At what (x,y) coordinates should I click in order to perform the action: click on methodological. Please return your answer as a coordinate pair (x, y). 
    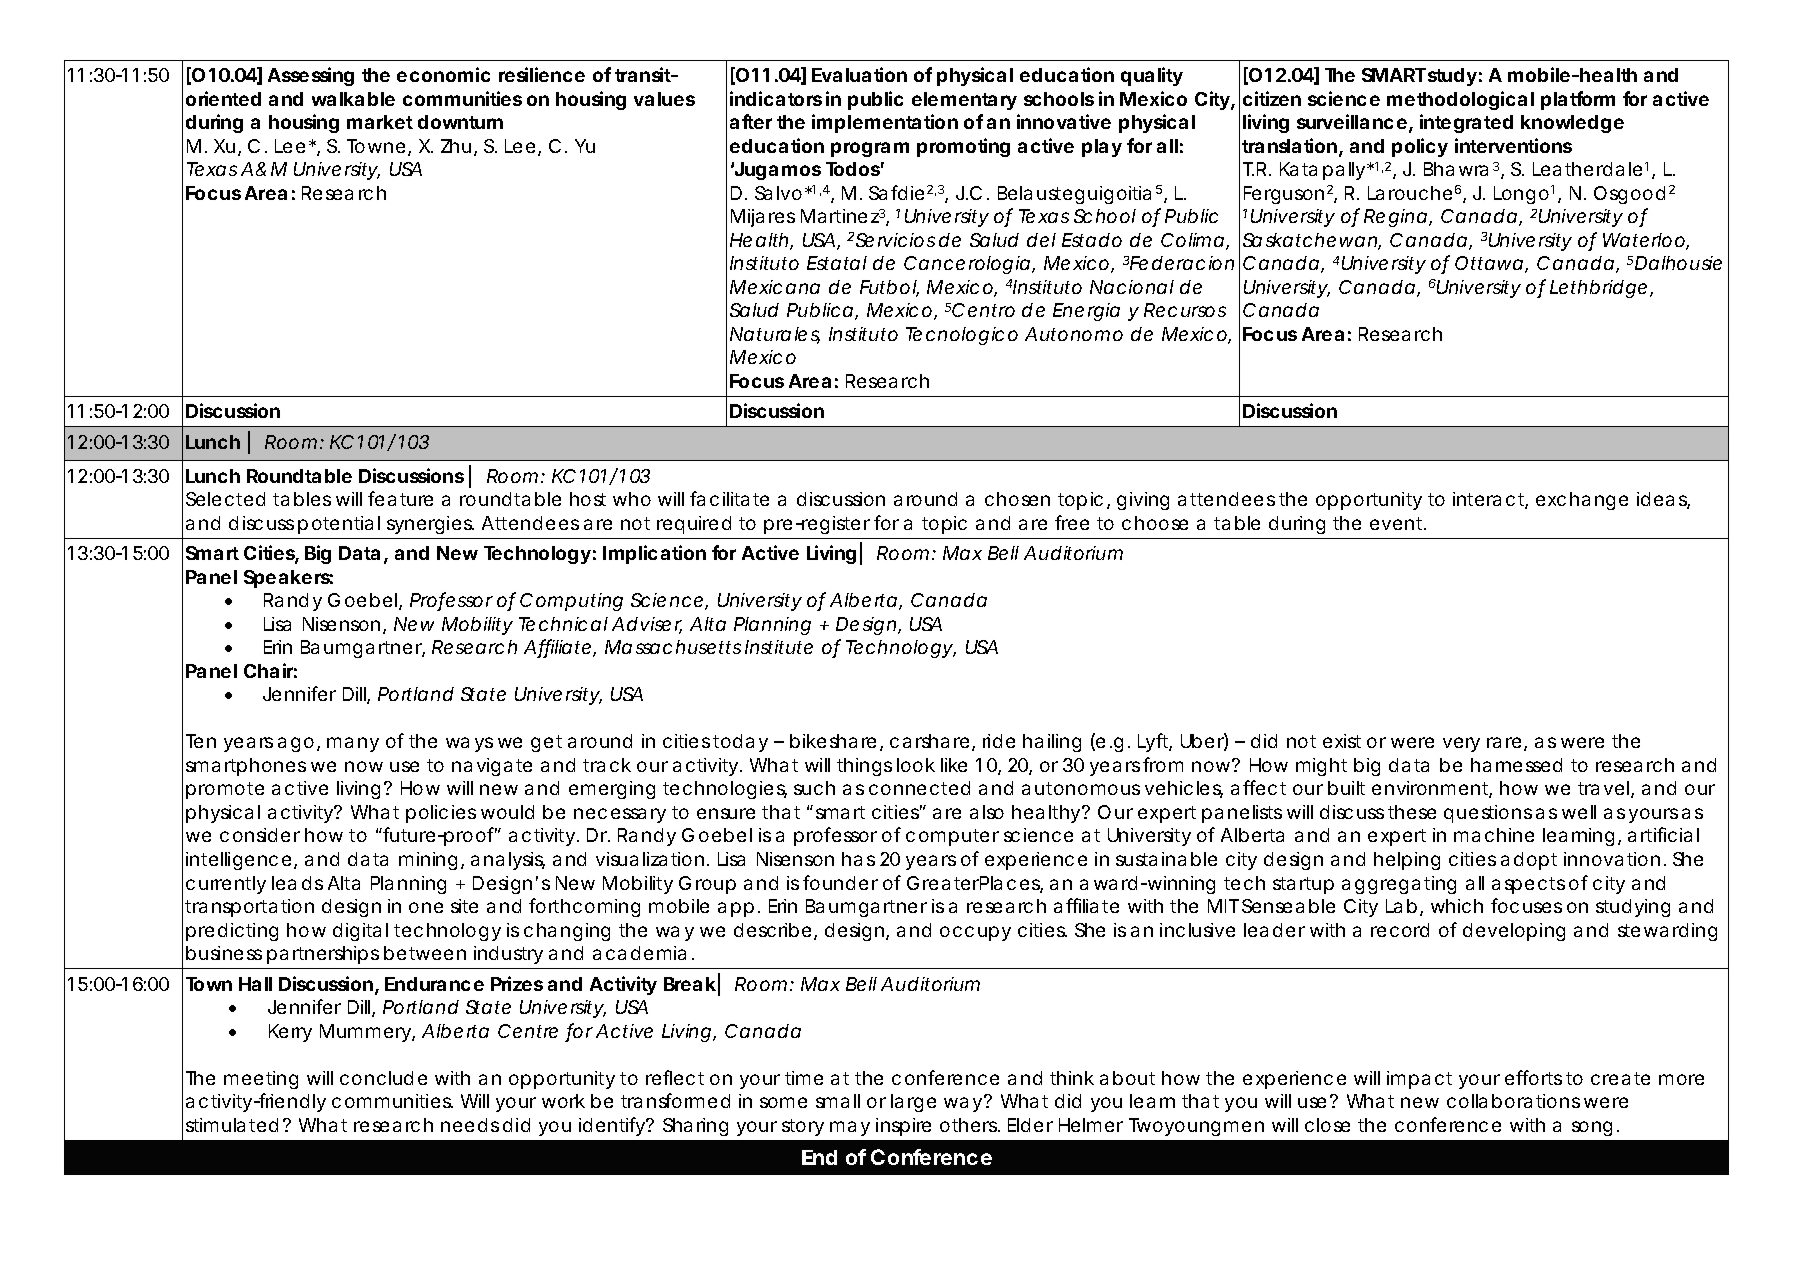
    Looking at the image, I should click on (1460, 100).
